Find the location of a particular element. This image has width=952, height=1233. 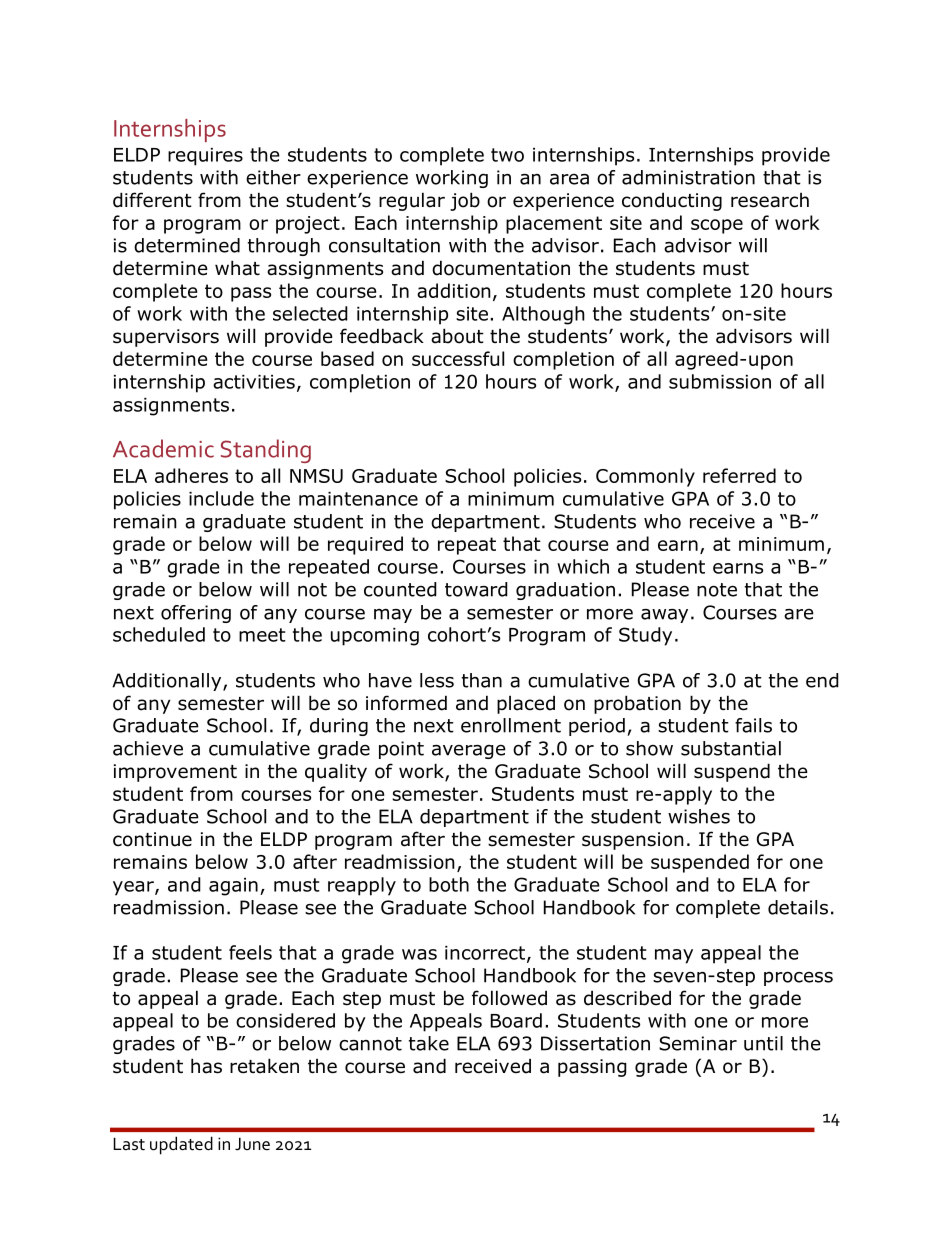

offering is located at coordinates (196, 614).
